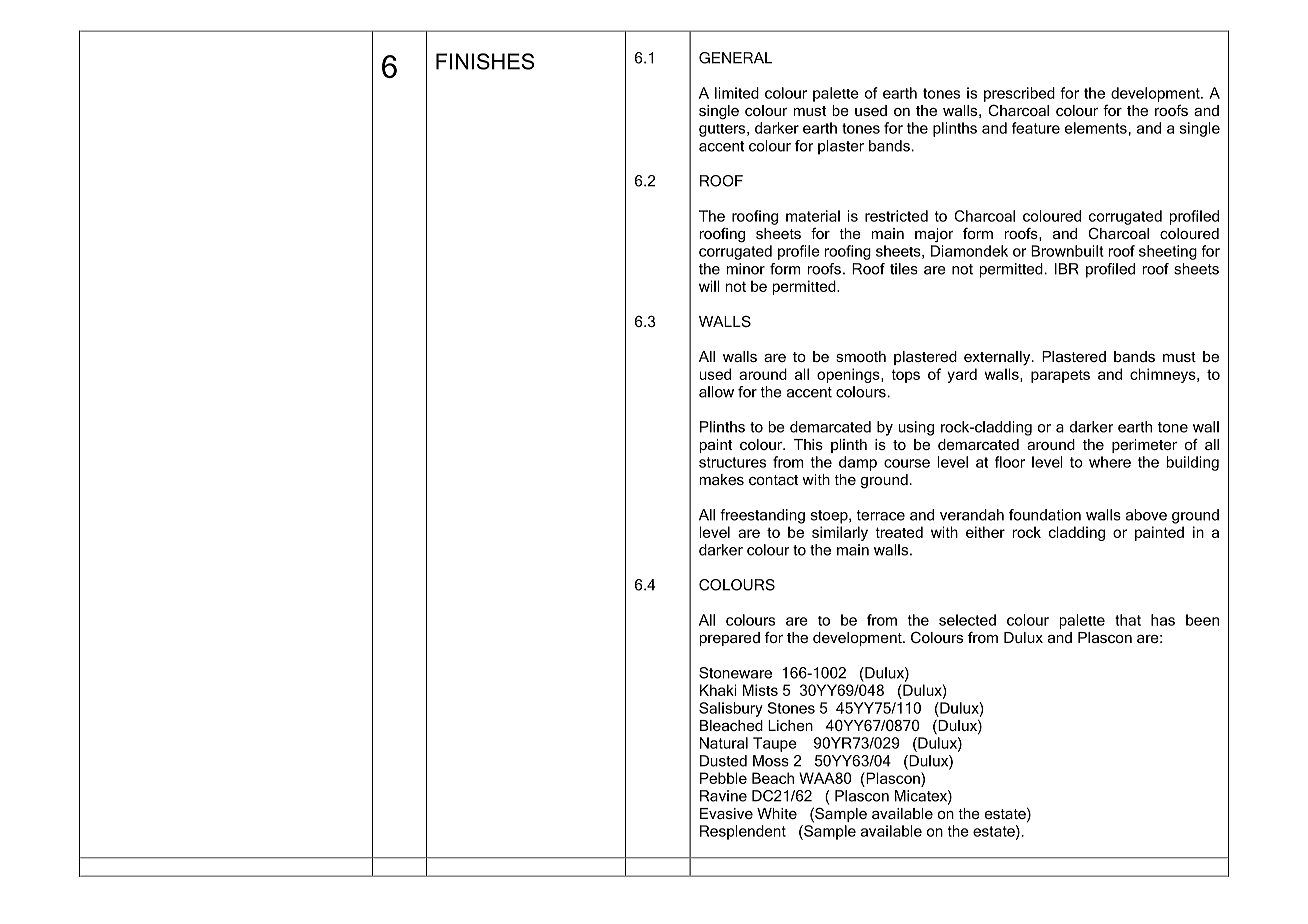 Image resolution: width=1308 pixels, height=924 pixels. I want to click on that, so click(1128, 620).
